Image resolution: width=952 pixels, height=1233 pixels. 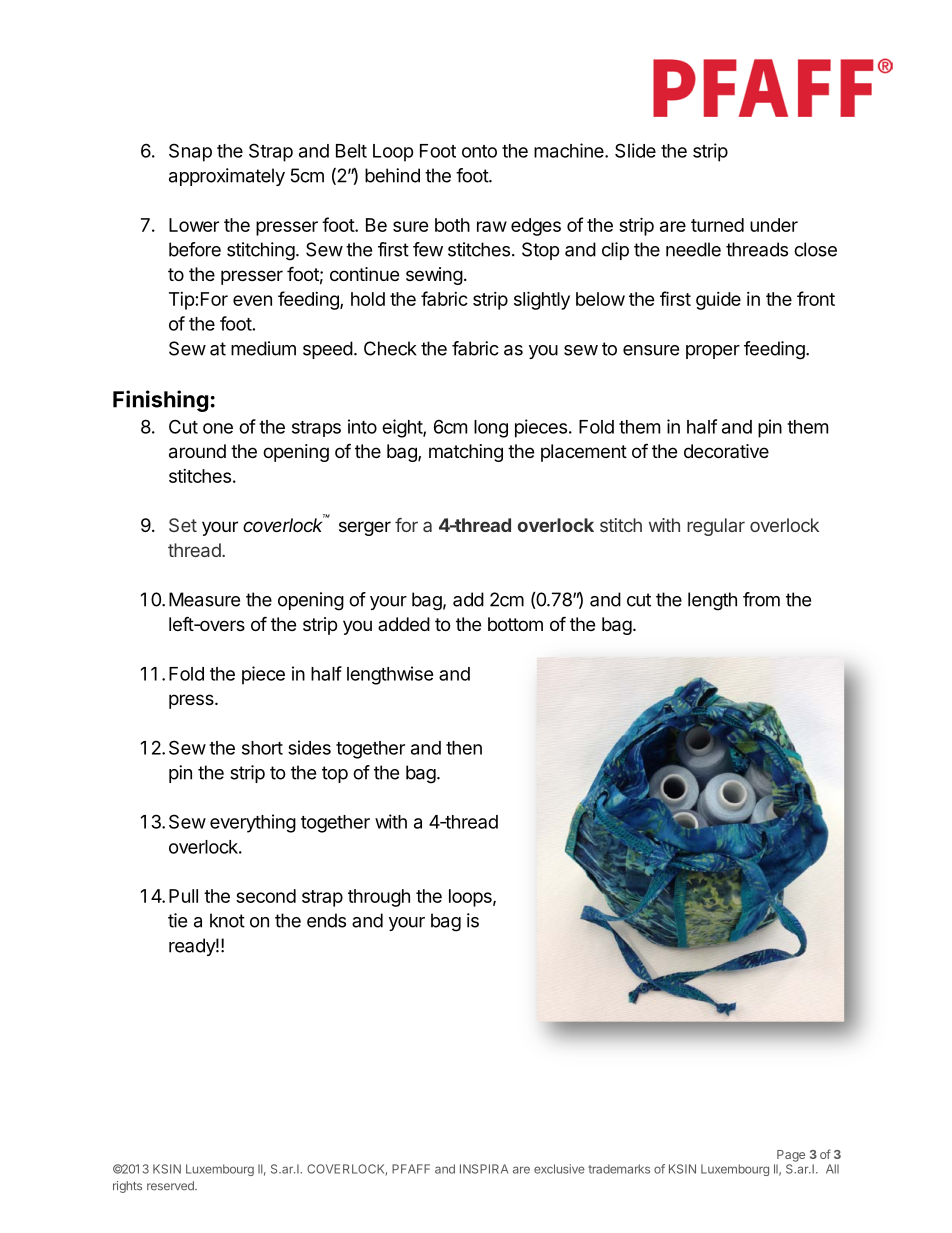 What do you see at coordinates (774, 225) in the screenshot?
I see `under` at bounding box center [774, 225].
